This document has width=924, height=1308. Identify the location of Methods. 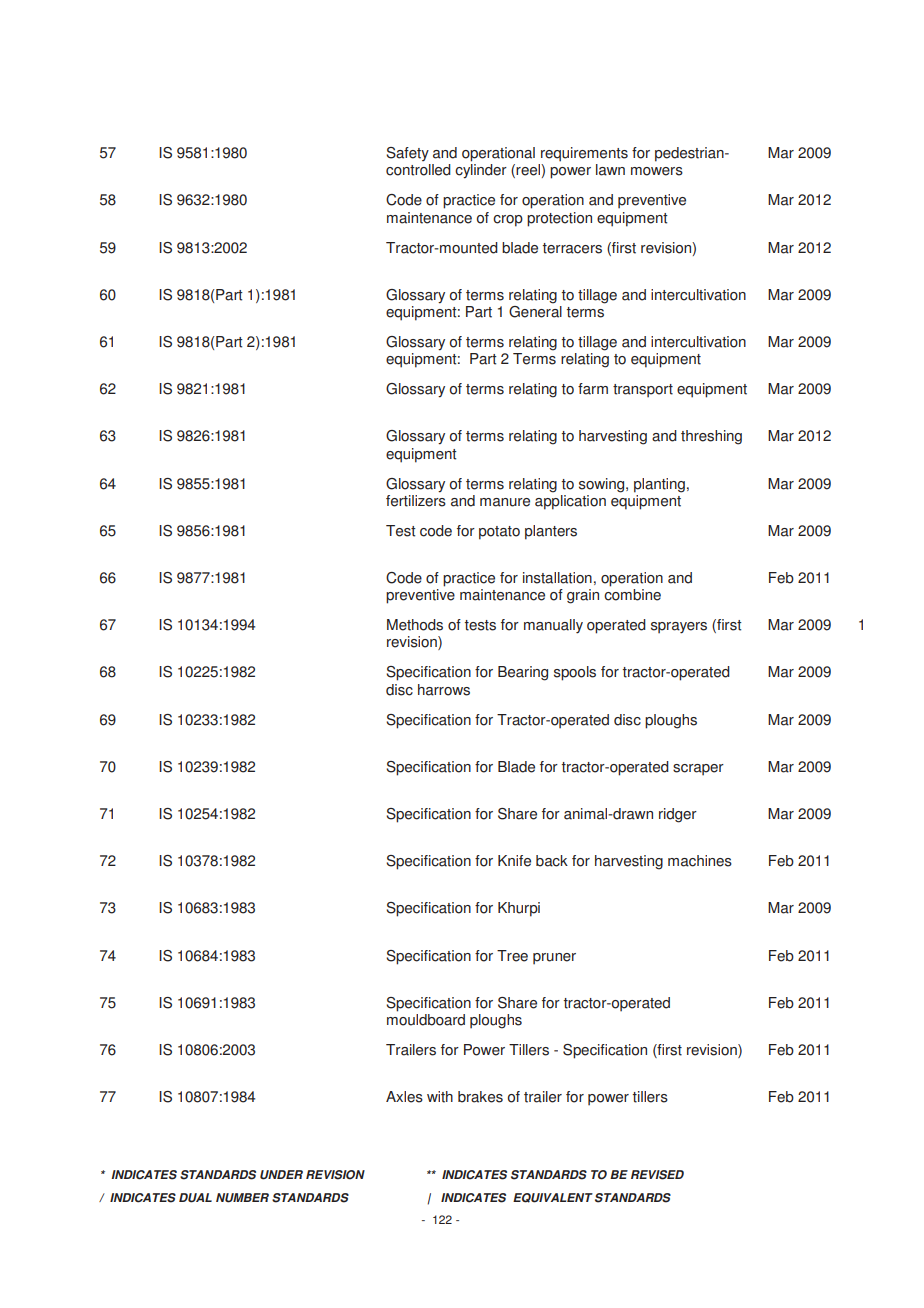
(415, 625).
